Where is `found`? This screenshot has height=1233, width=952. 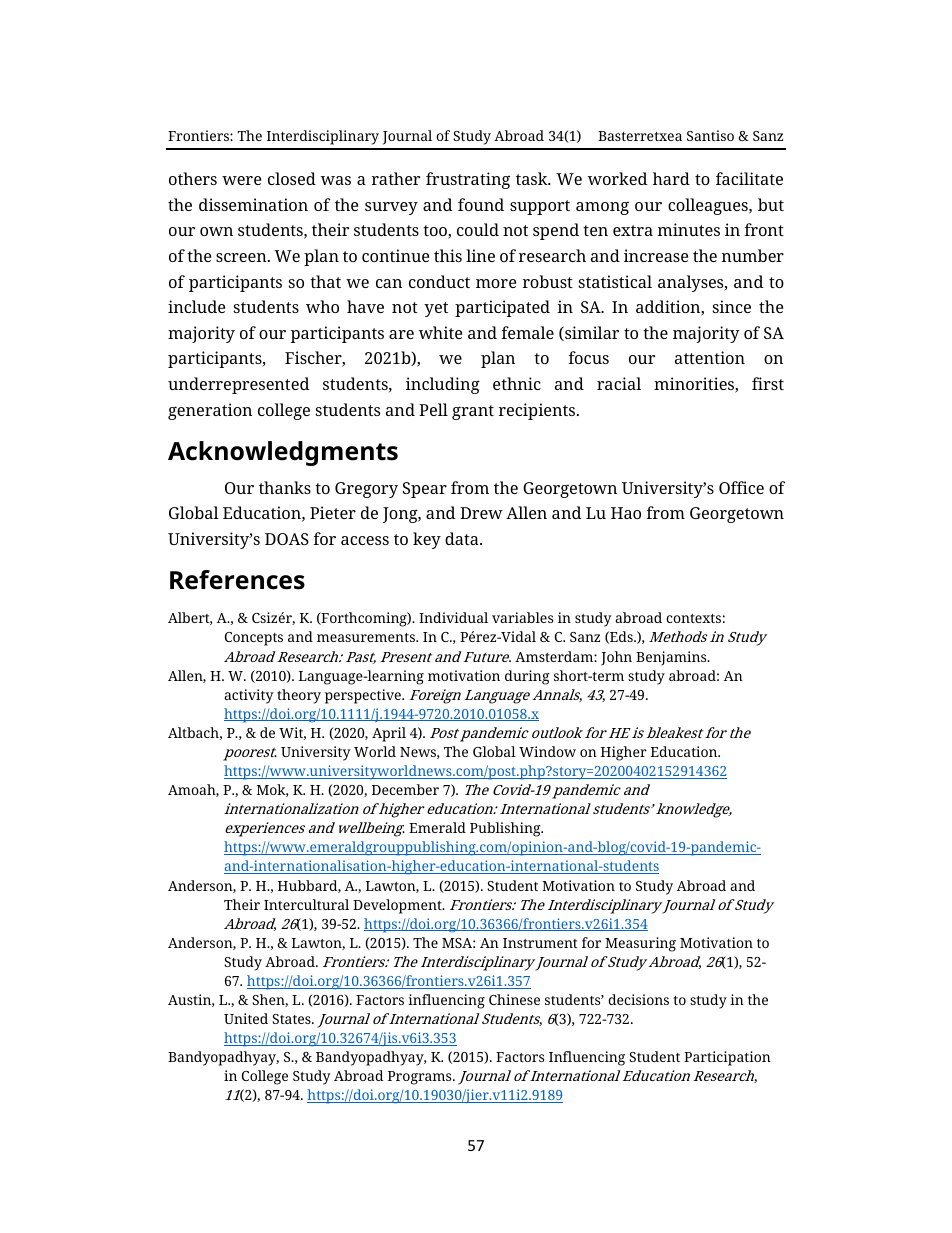 found is located at coordinates (481, 204).
